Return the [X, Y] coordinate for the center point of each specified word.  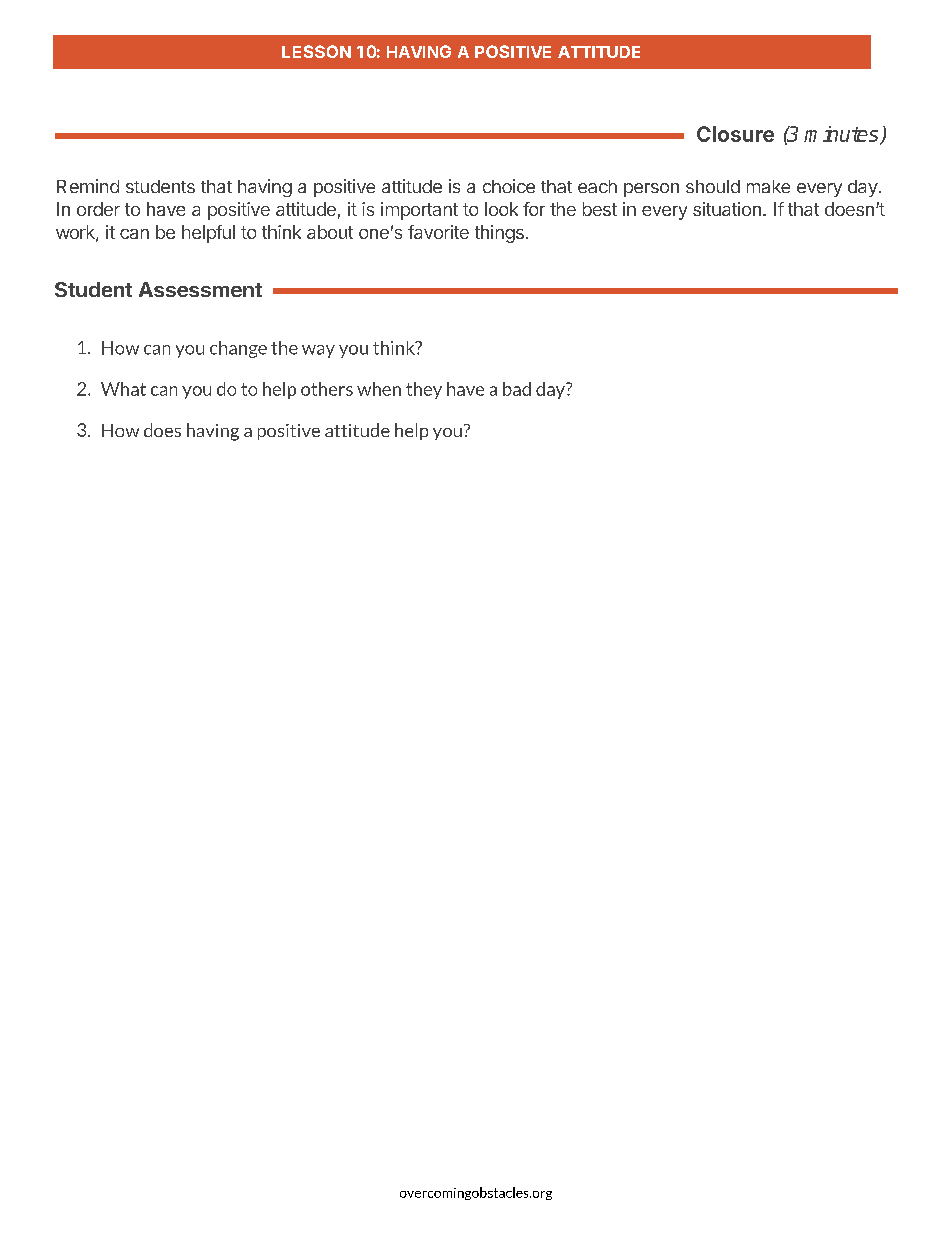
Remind [88, 186]
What [123, 389]
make [768, 186]
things [499, 234]
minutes [842, 135]
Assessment [200, 289]
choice [509, 186]
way [318, 351]
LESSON [316, 51]
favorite [438, 232]
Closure [735, 134]
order [98, 209]
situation [727, 209]
